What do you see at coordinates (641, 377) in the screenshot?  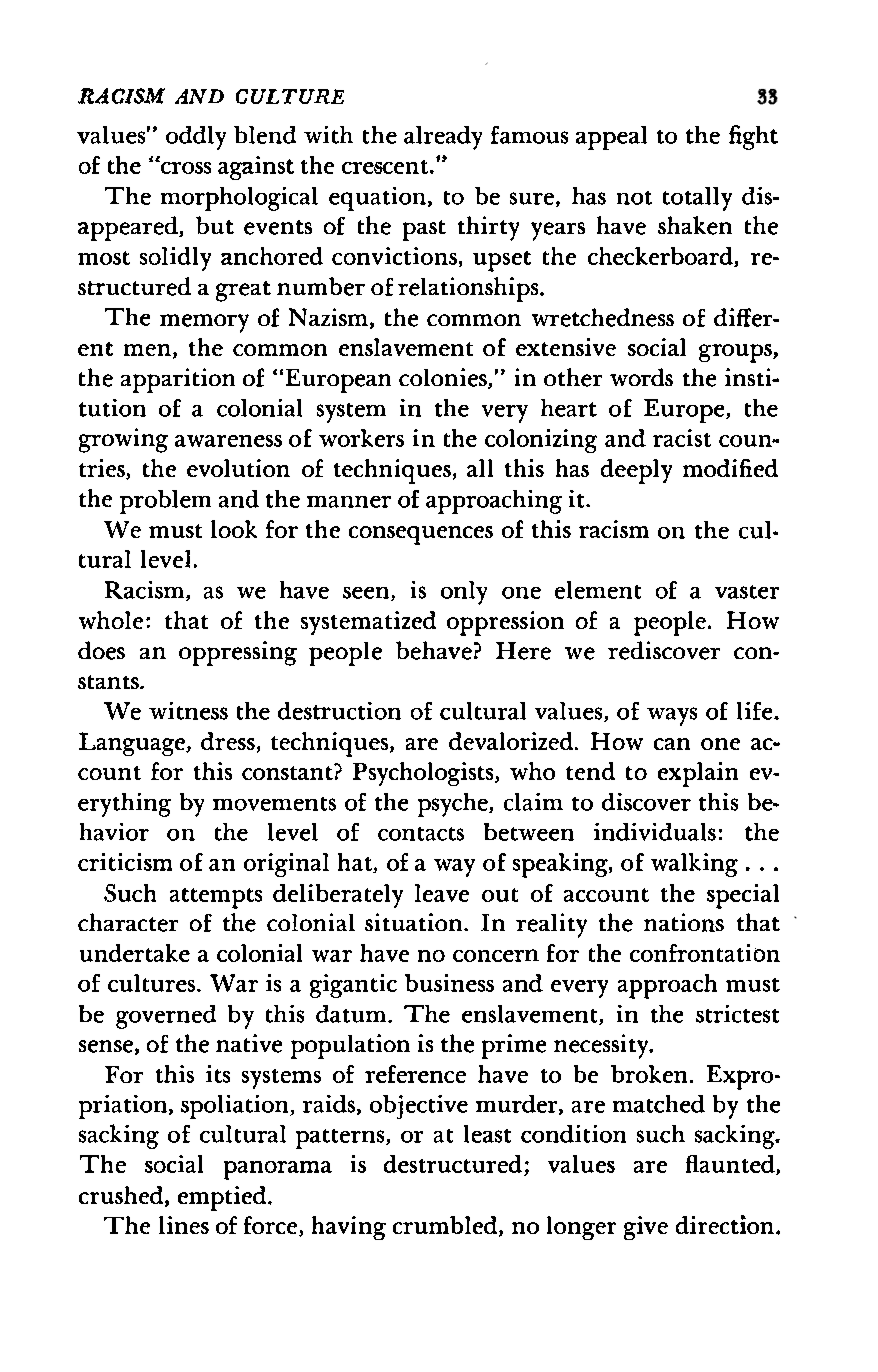 I see `words` at bounding box center [641, 377].
